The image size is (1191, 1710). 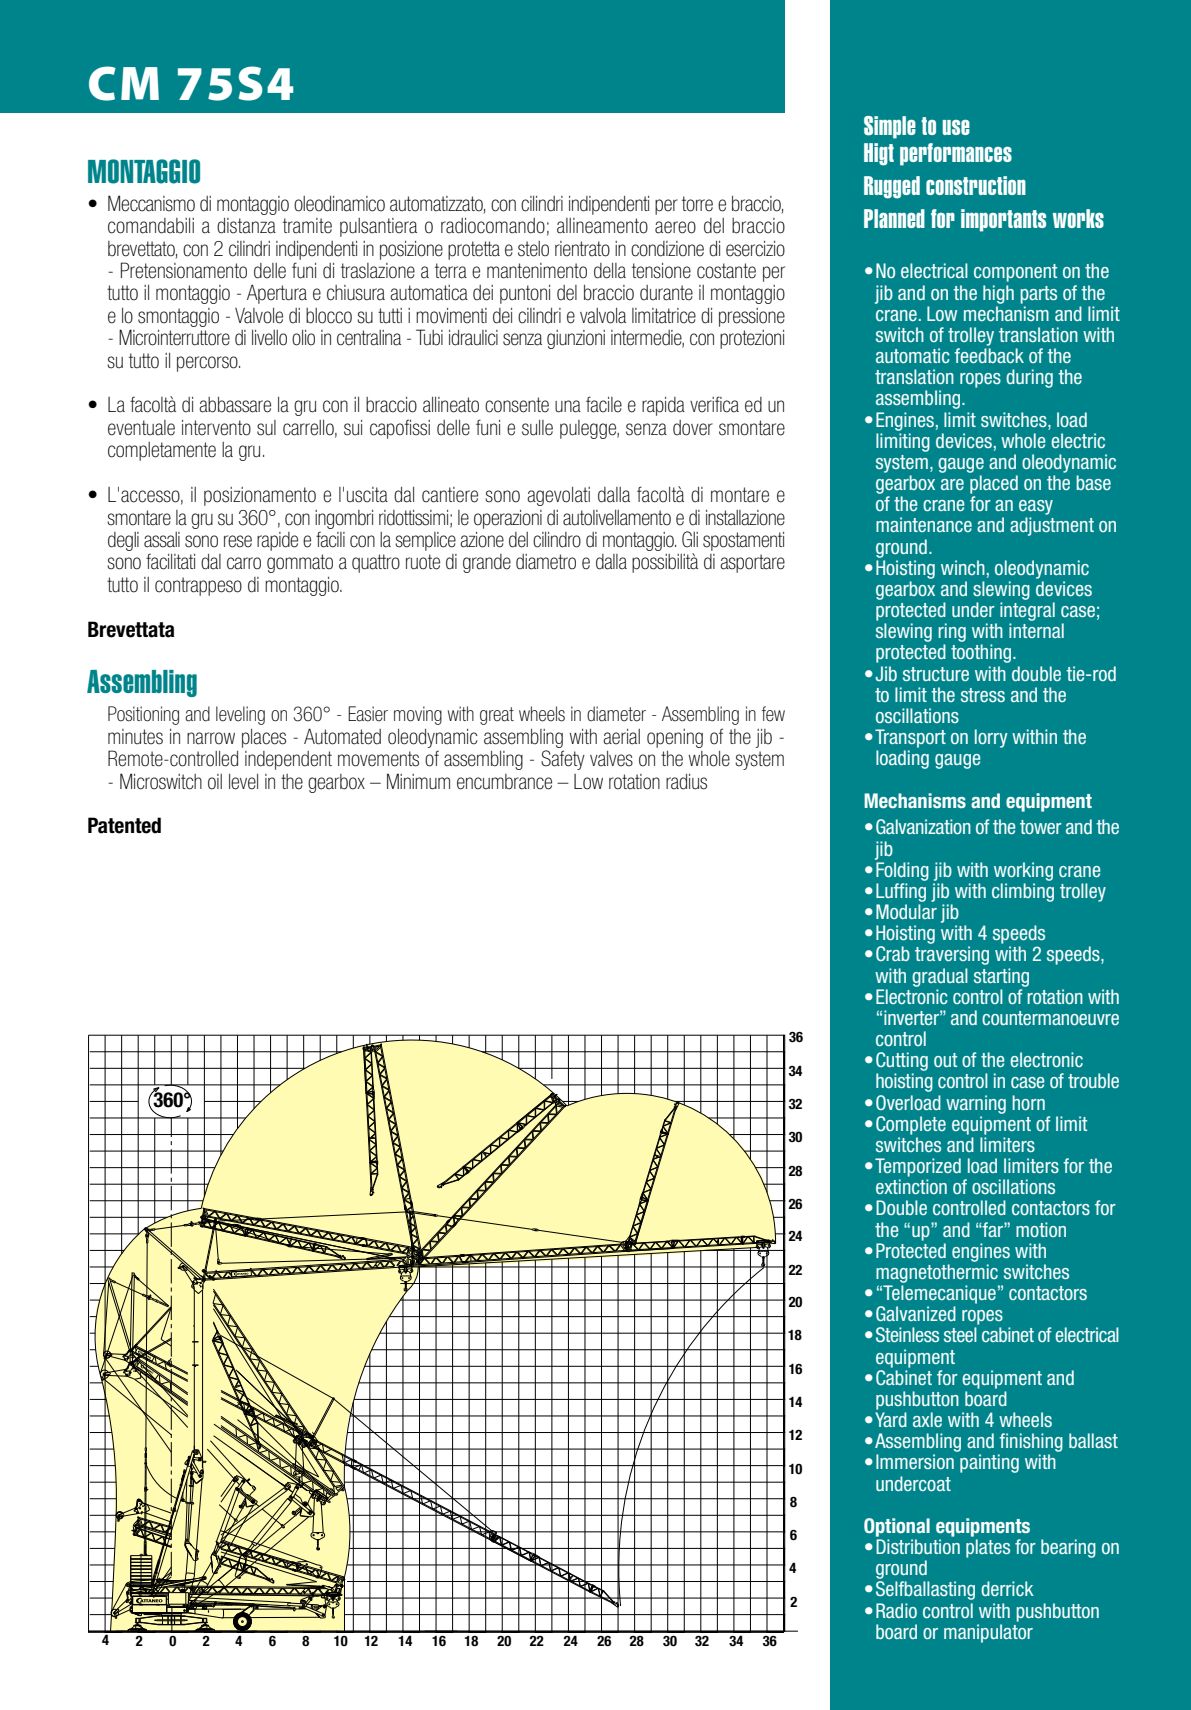 I want to click on Optional, so click(x=897, y=1527).
